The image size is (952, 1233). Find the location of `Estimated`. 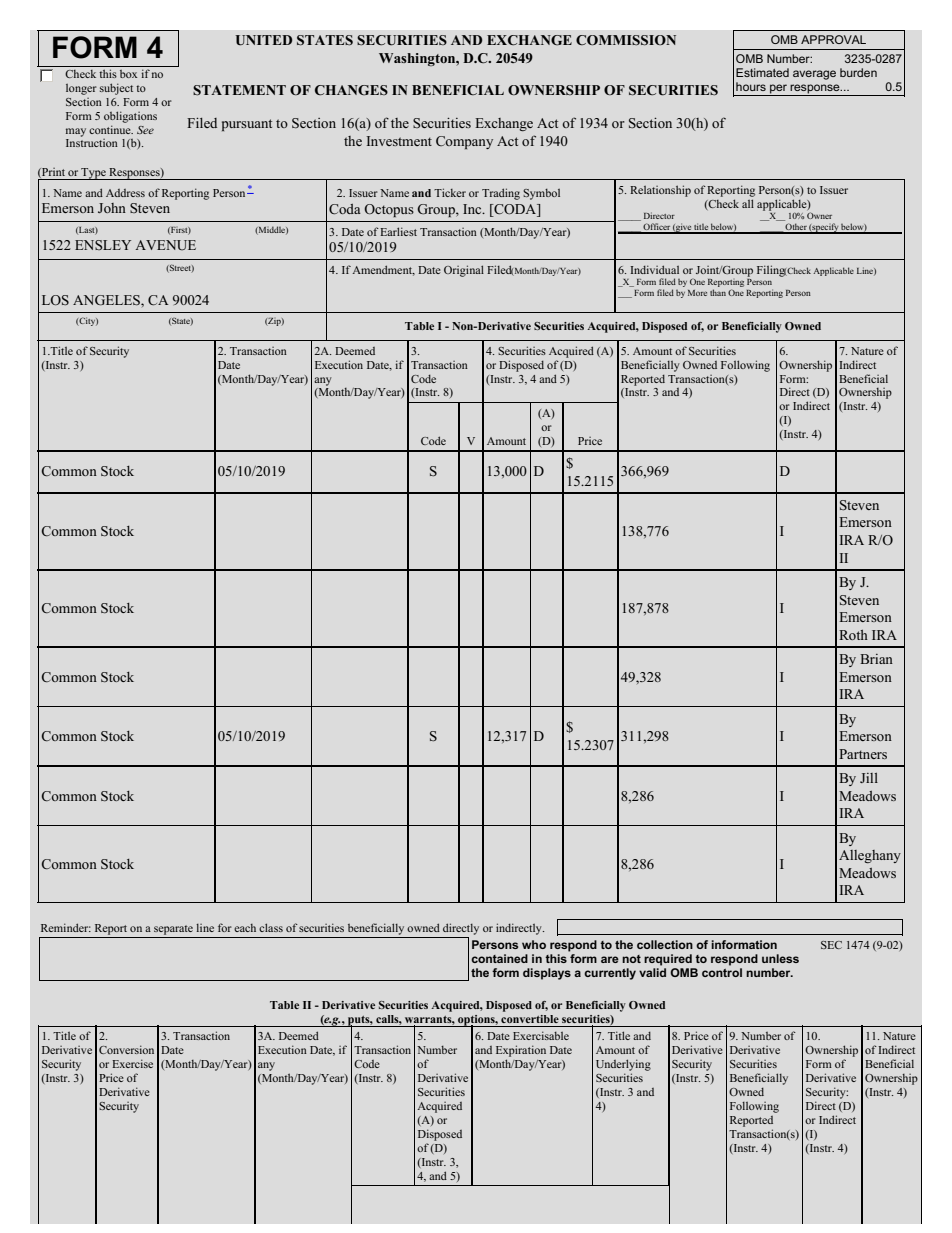

Estimated is located at coordinates (762, 72).
